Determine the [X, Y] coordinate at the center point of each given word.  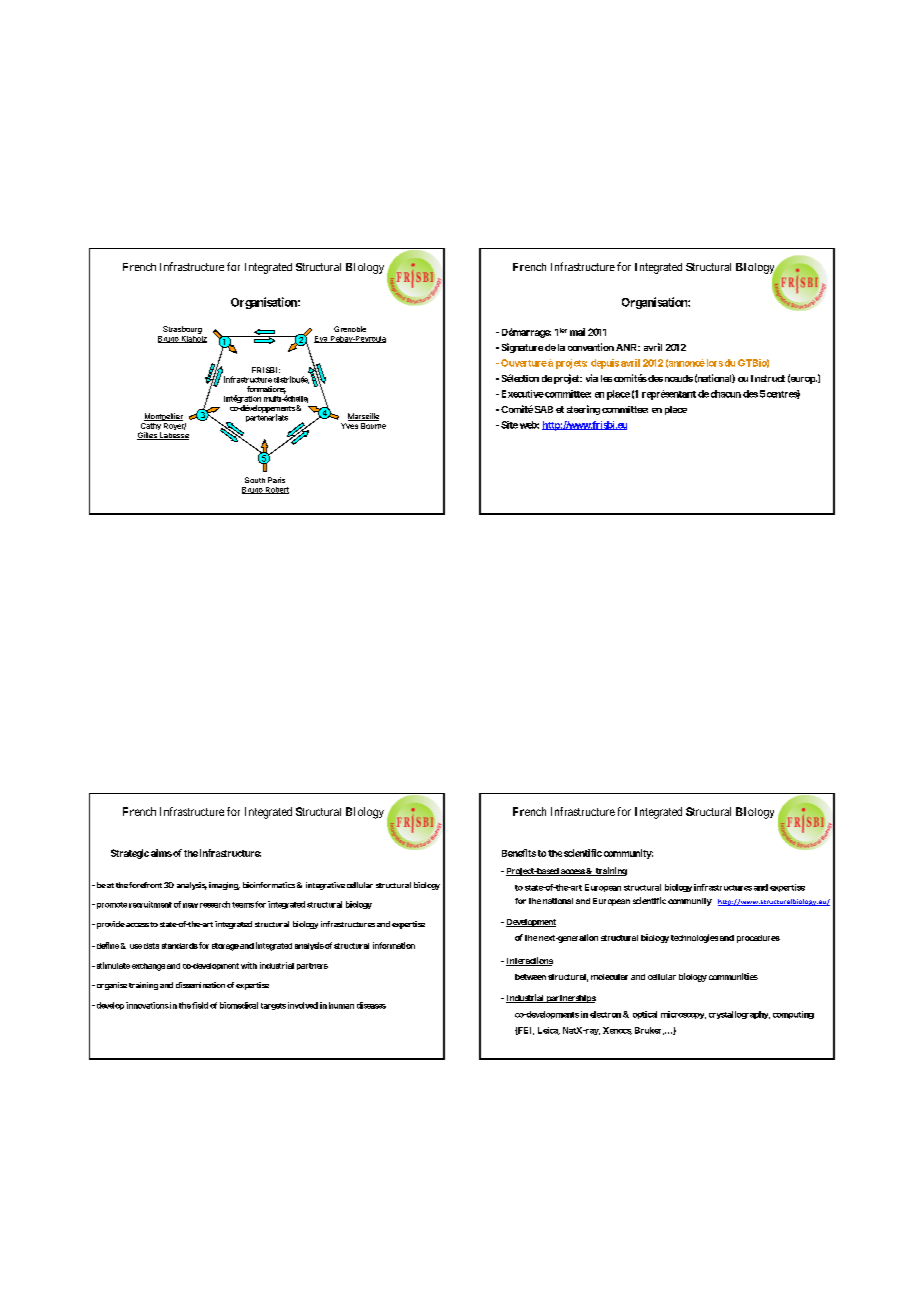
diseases [371, 1005]
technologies [694, 938]
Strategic [130, 854]
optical [645, 1015]
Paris [276, 480]
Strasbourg [182, 330]
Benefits [519, 853]
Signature [522, 348]
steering [583, 410]
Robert [276, 490]
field [200, 1005]
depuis [605, 364]
